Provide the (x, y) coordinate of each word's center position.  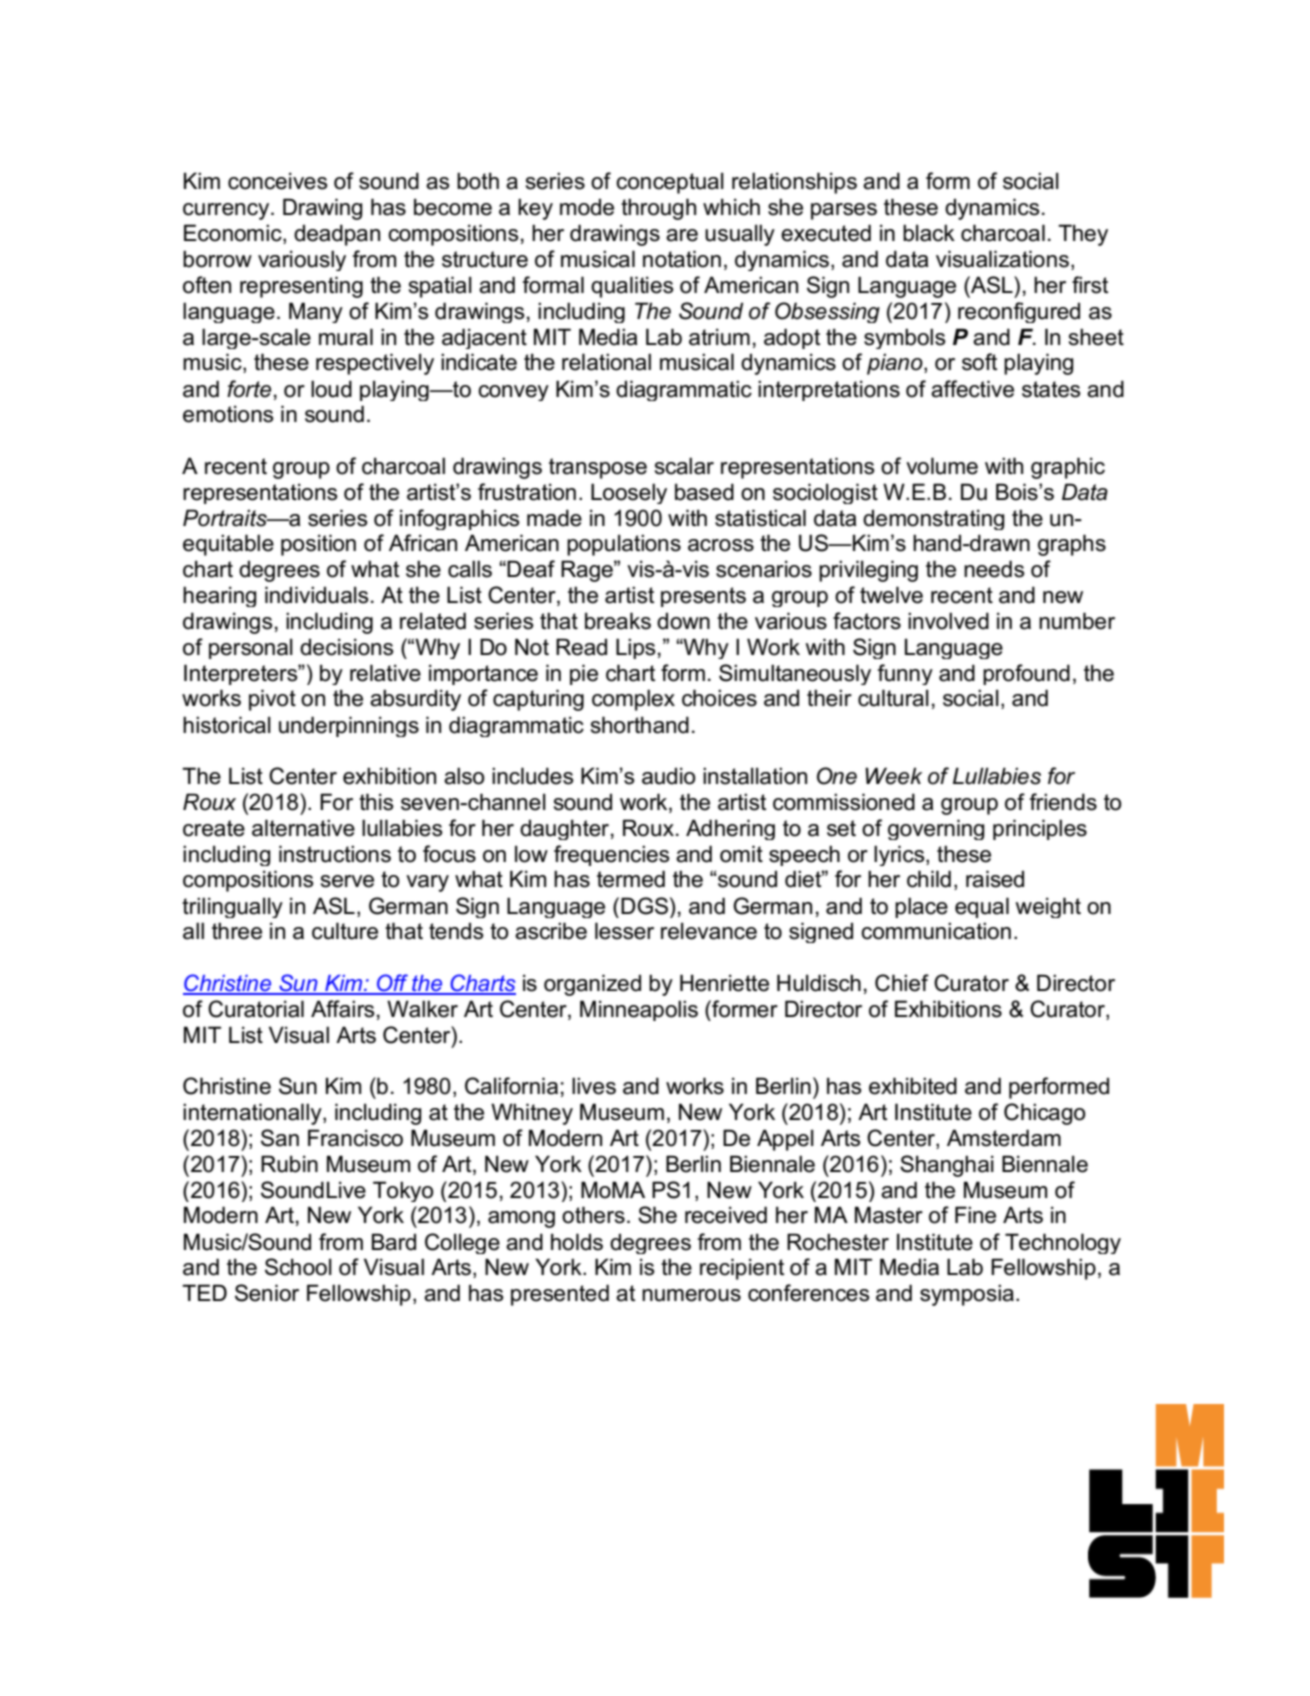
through (658, 209)
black (929, 233)
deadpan (337, 235)
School (298, 1267)
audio (668, 776)
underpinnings (349, 726)
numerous (691, 1295)
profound (1026, 674)
